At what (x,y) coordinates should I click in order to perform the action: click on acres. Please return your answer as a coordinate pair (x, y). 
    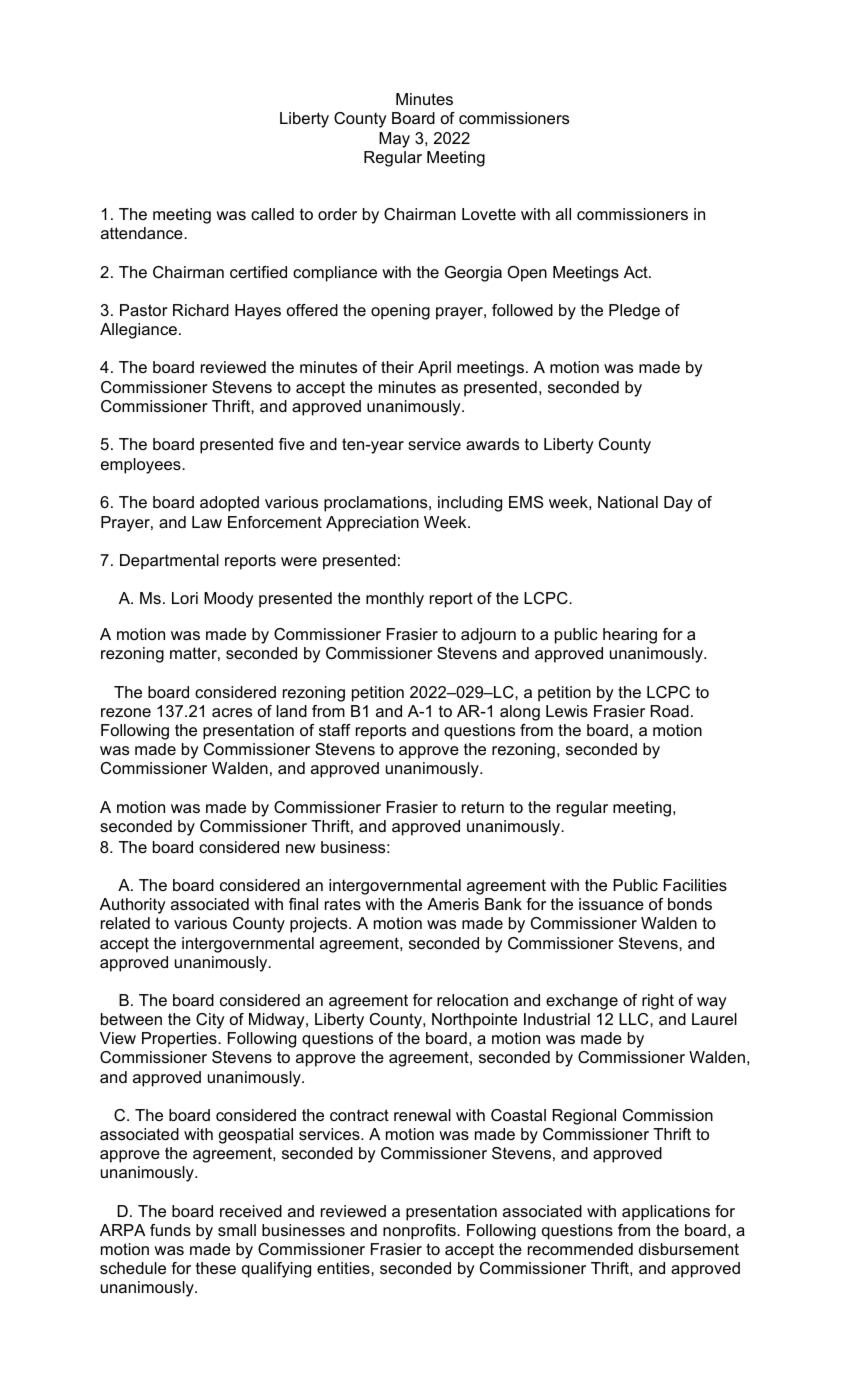
    Looking at the image, I should click on (232, 712).
